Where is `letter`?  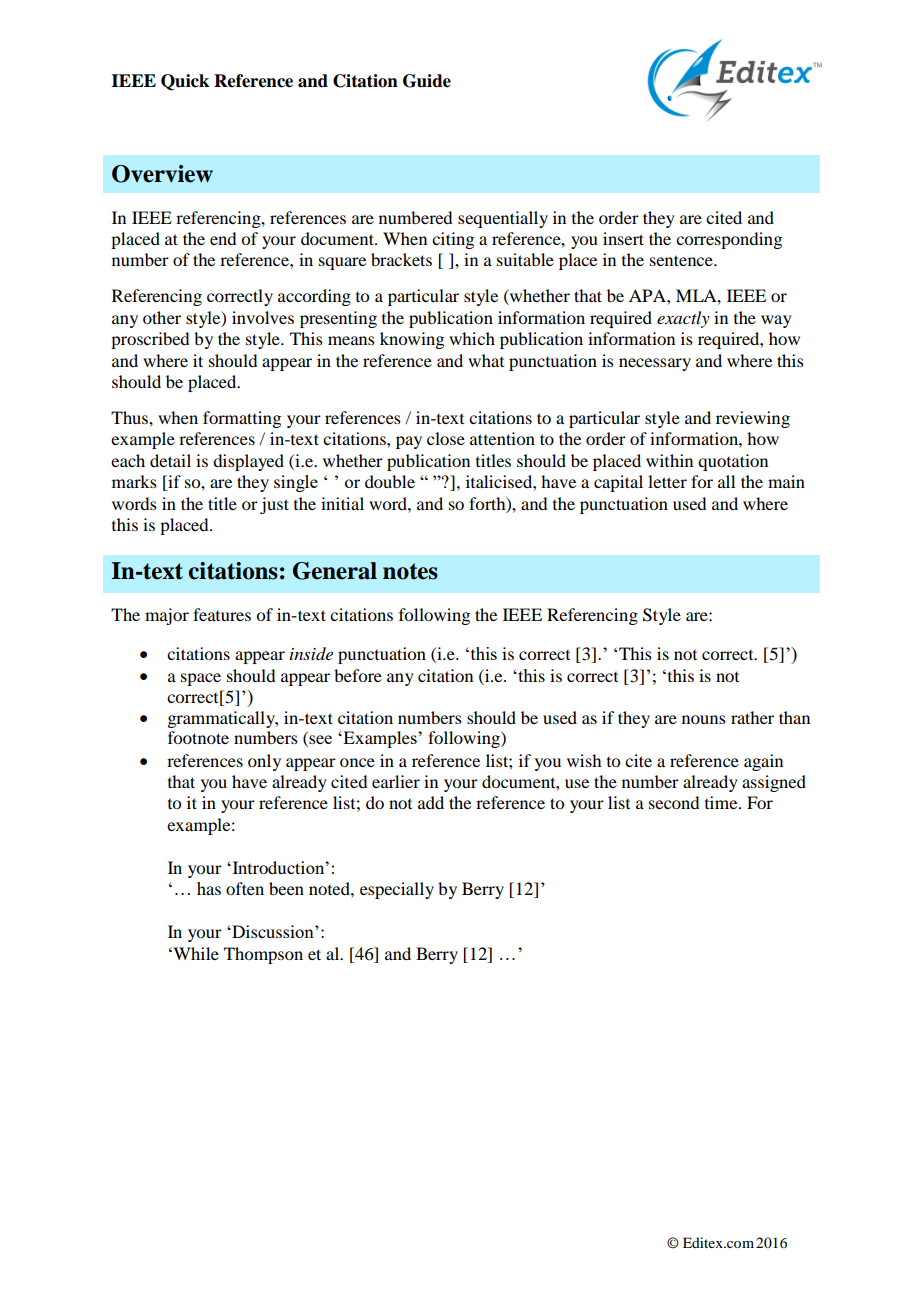 letter is located at coordinates (667, 481).
